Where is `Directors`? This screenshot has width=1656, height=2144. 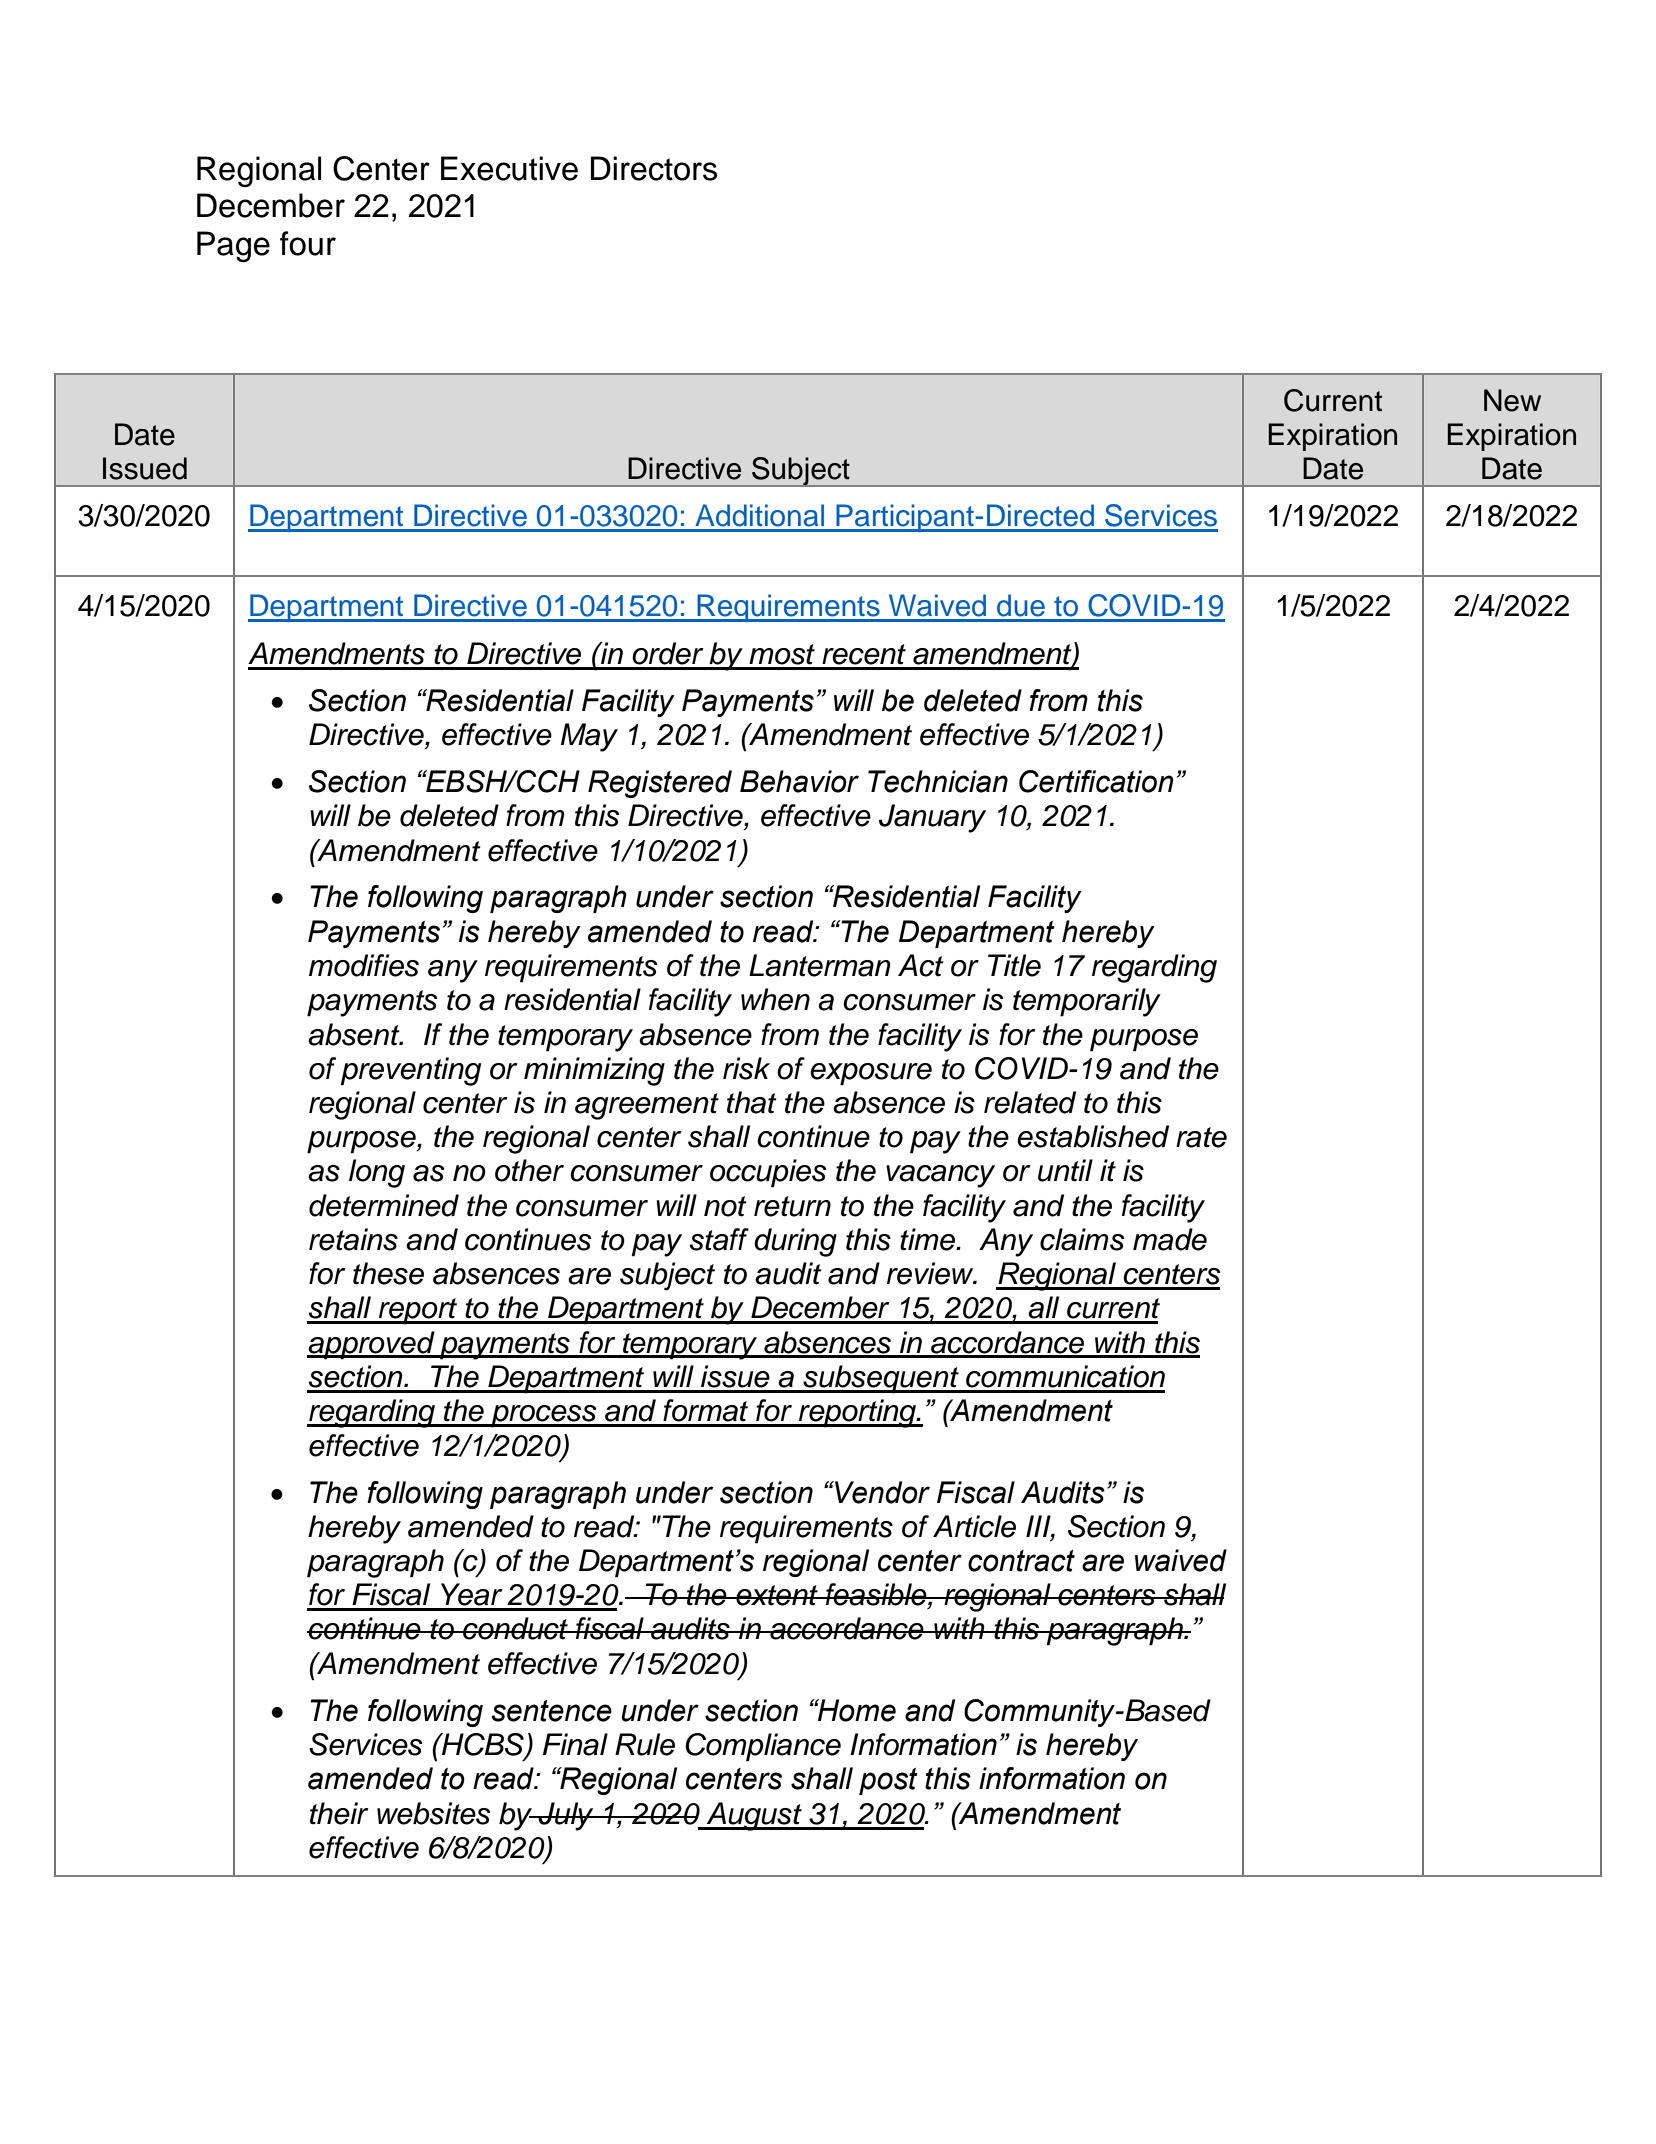 Directors is located at coordinates (654, 168).
